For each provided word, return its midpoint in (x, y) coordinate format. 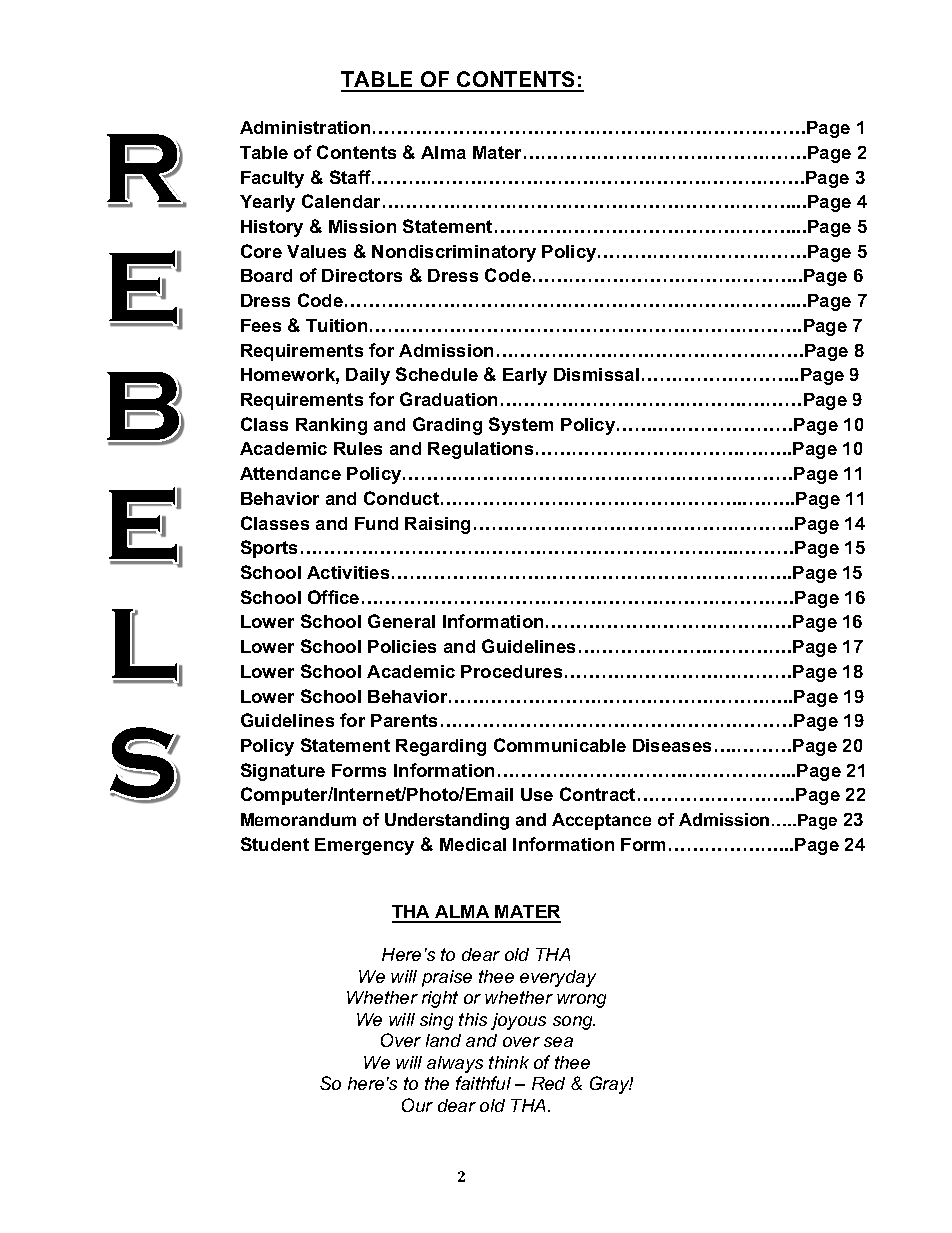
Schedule (437, 374)
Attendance (290, 473)
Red (548, 1083)
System (521, 426)
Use (537, 794)
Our (417, 1105)
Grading (447, 426)
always (455, 1064)
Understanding (447, 821)
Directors (362, 275)
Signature (283, 772)
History (272, 228)
